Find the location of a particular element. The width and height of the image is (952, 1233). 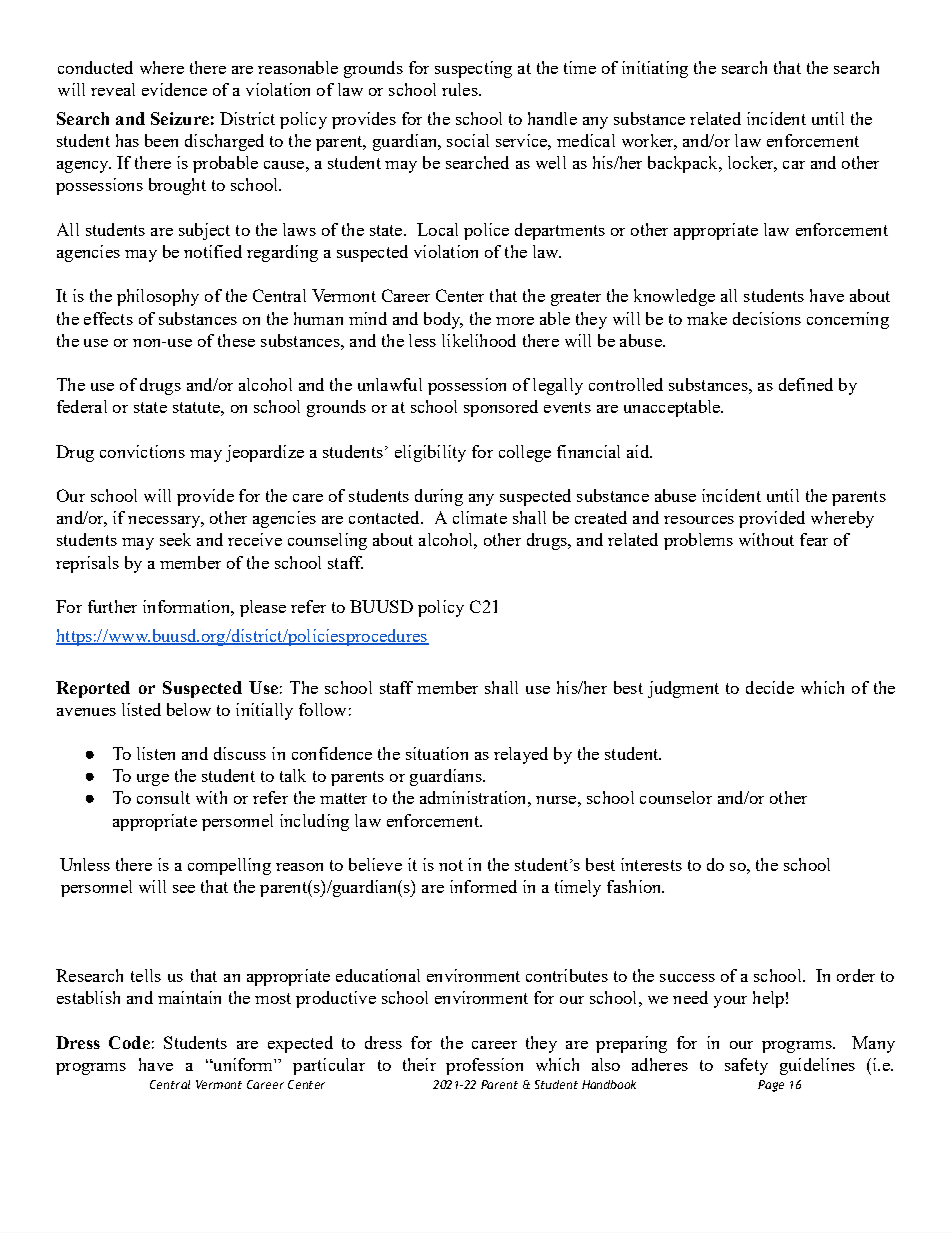

evidence is located at coordinates (174, 89).
